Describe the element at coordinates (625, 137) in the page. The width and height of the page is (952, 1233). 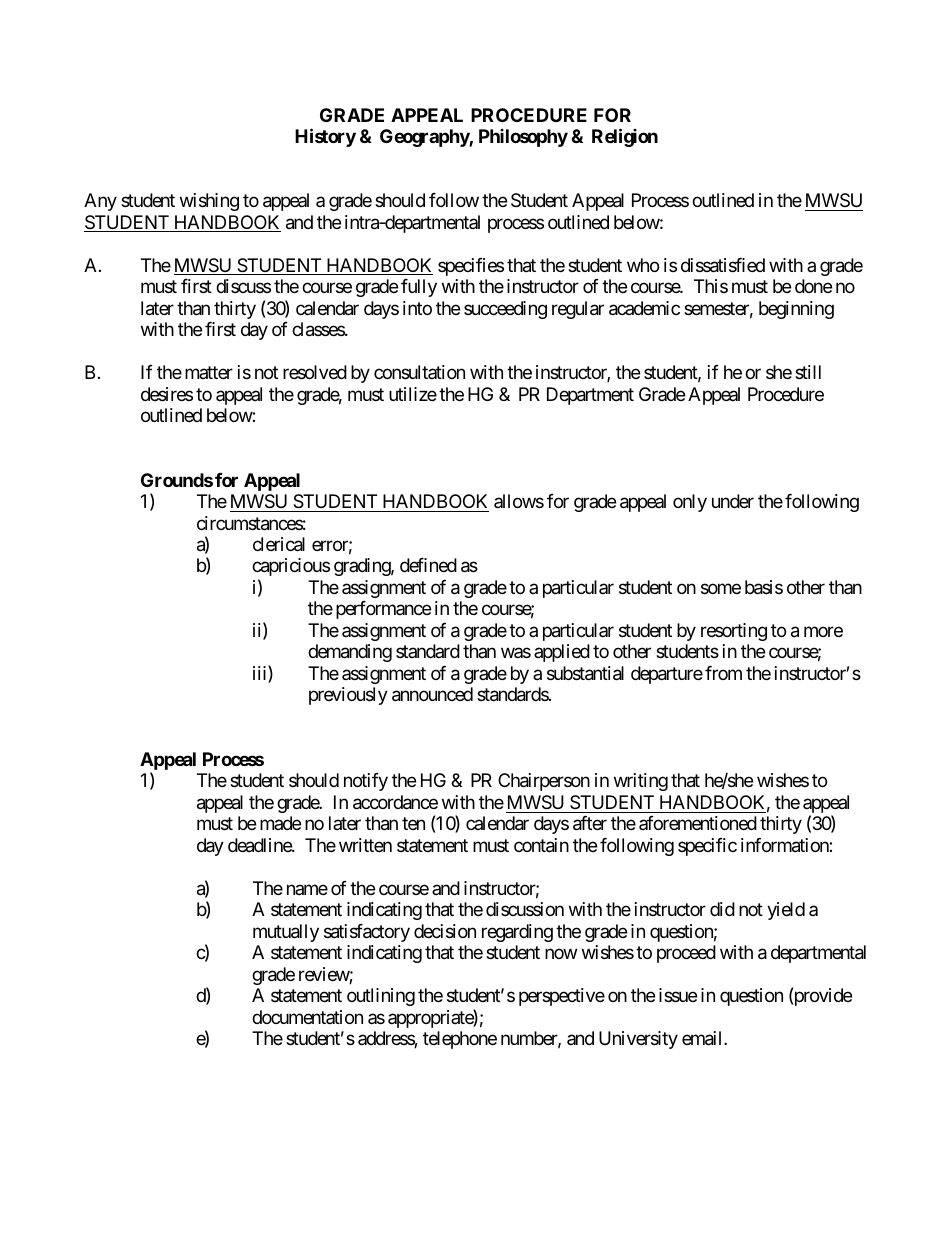
I see `Religion` at that location.
